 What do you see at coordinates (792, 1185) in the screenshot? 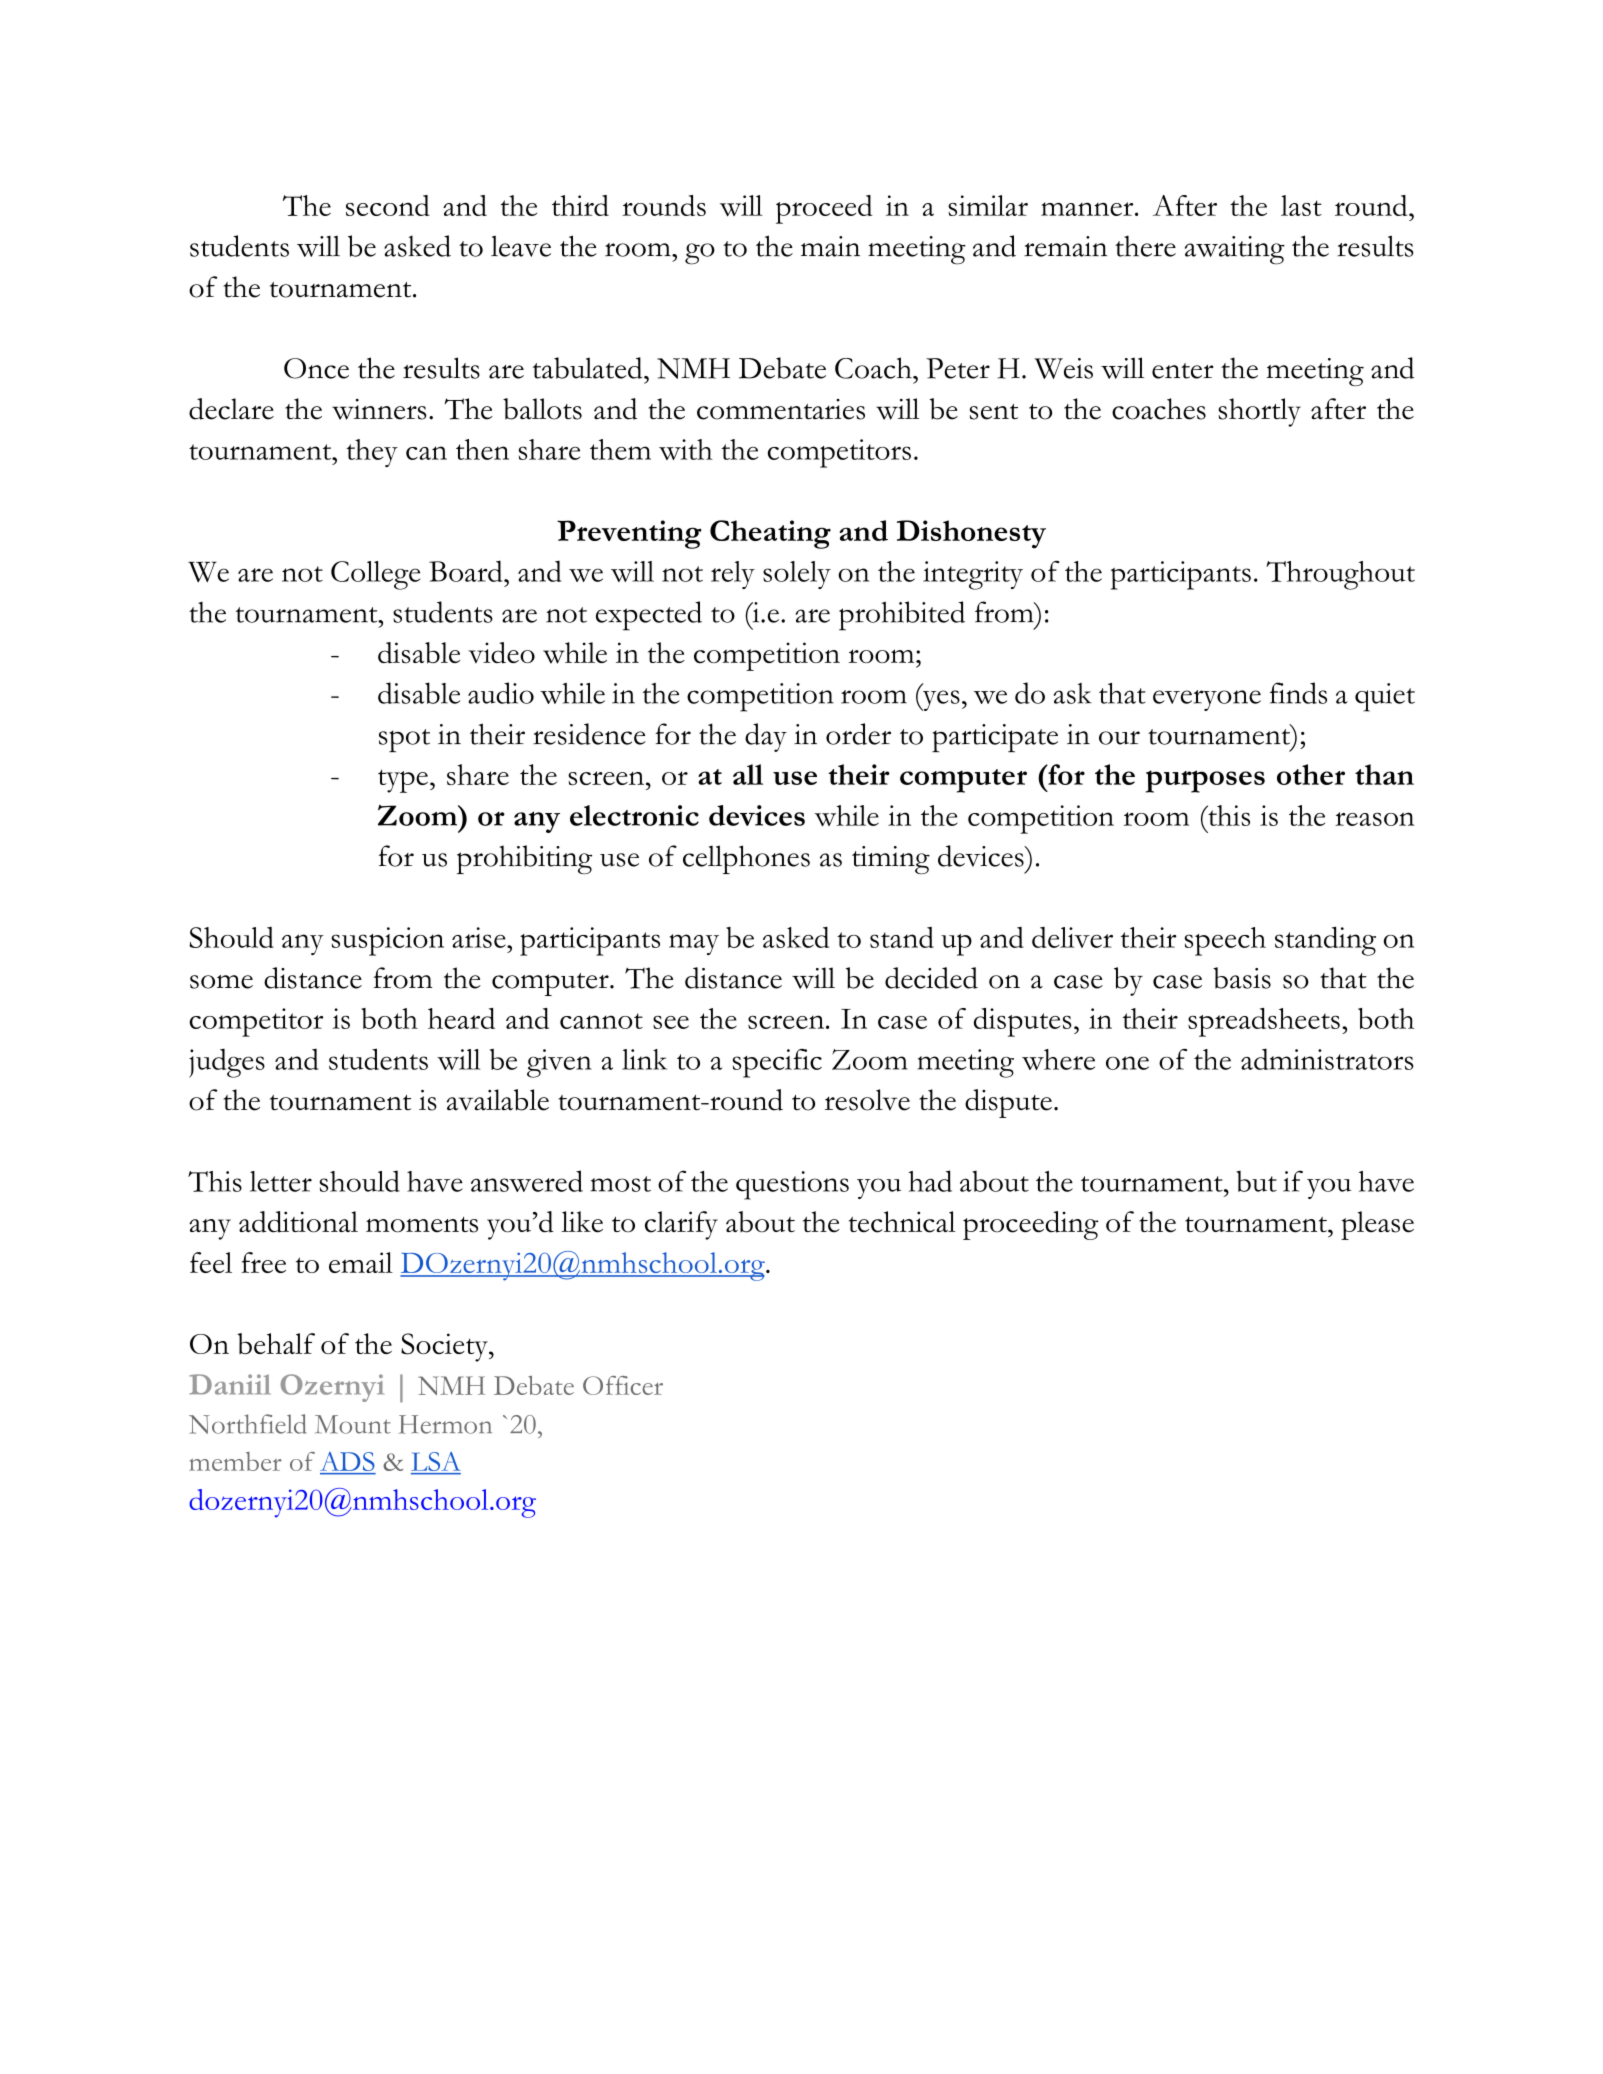
I see `questions` at bounding box center [792, 1185].
